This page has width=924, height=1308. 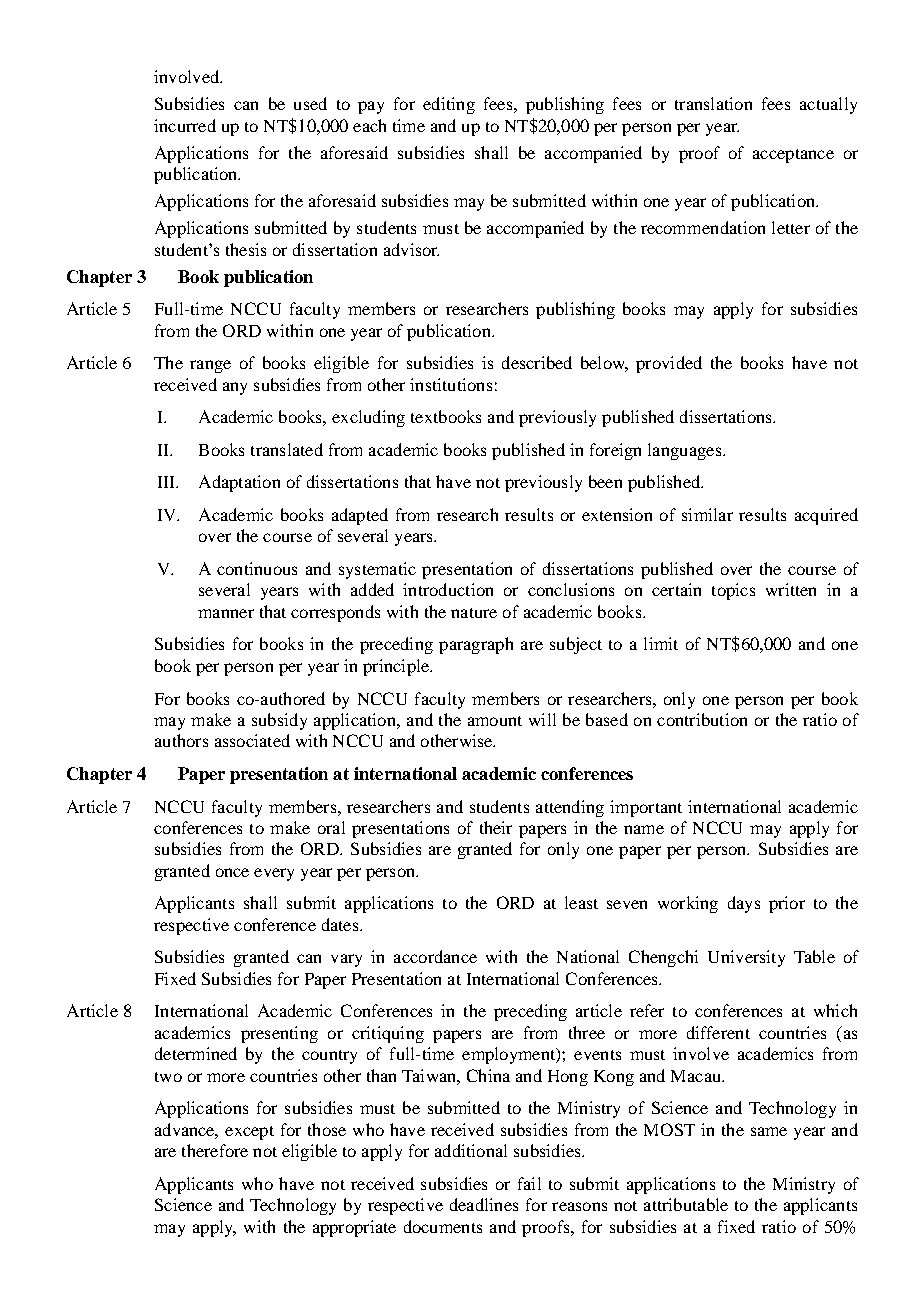 I want to click on their, so click(x=496, y=827).
